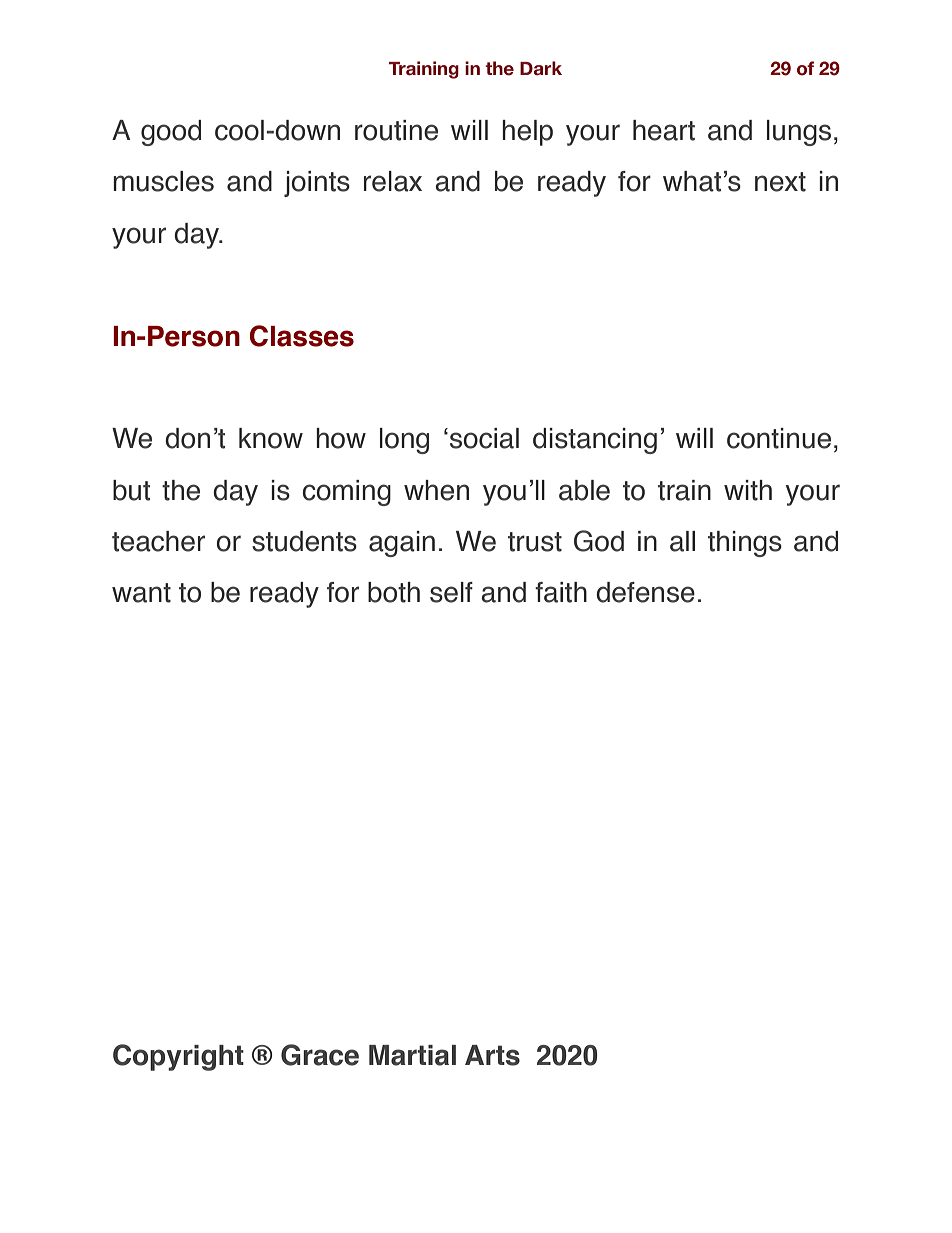  What do you see at coordinates (178, 1057) in the image?
I see `Copyright` at bounding box center [178, 1057].
